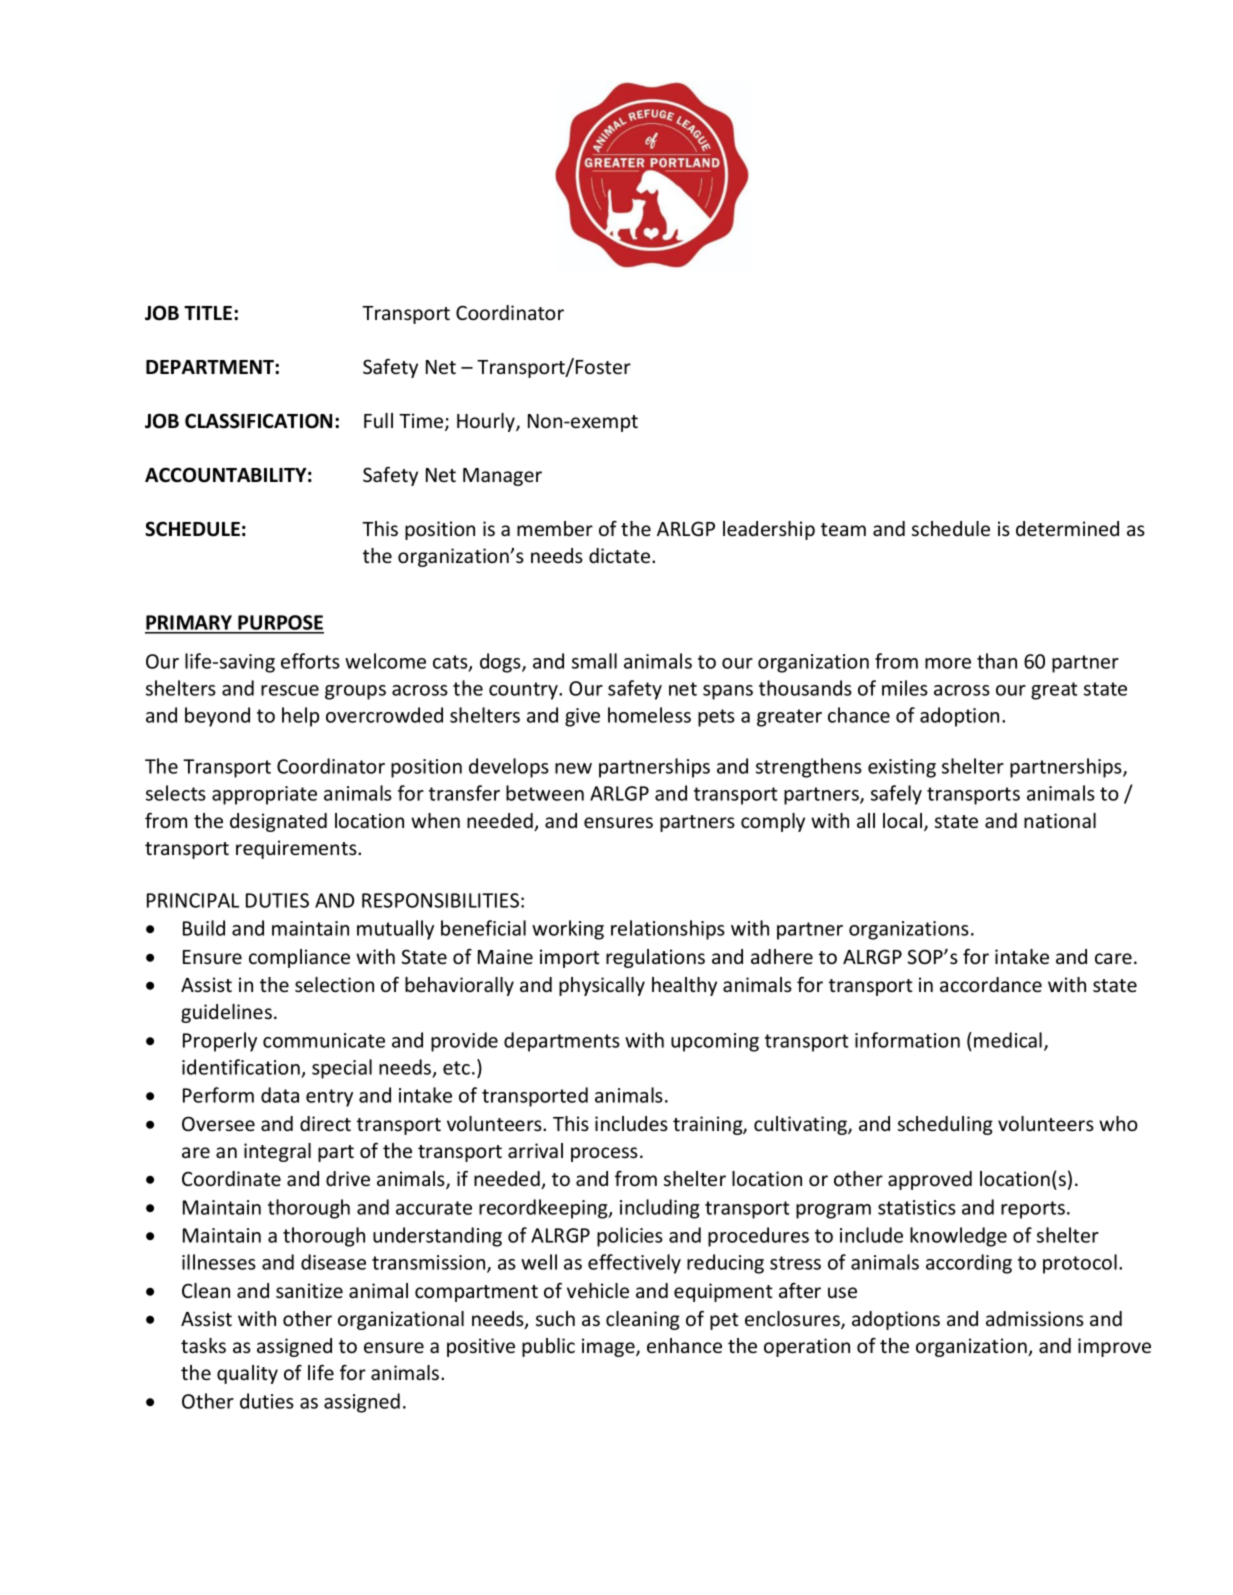 This document has width=1233, height=1595. What do you see at coordinates (684, 1345) in the document?
I see `enhance` at bounding box center [684, 1345].
